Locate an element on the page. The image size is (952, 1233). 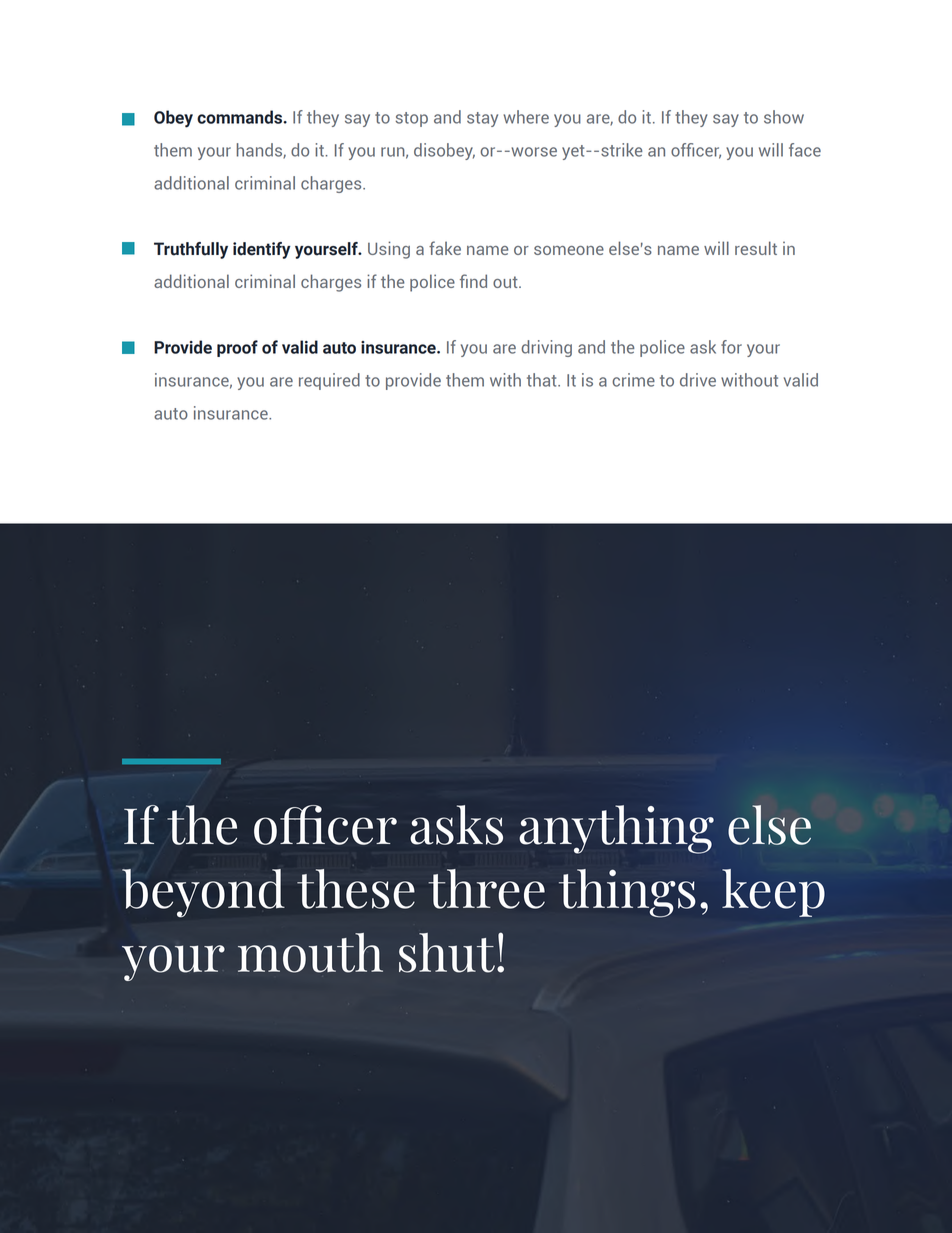
drive is located at coordinates (698, 380).
